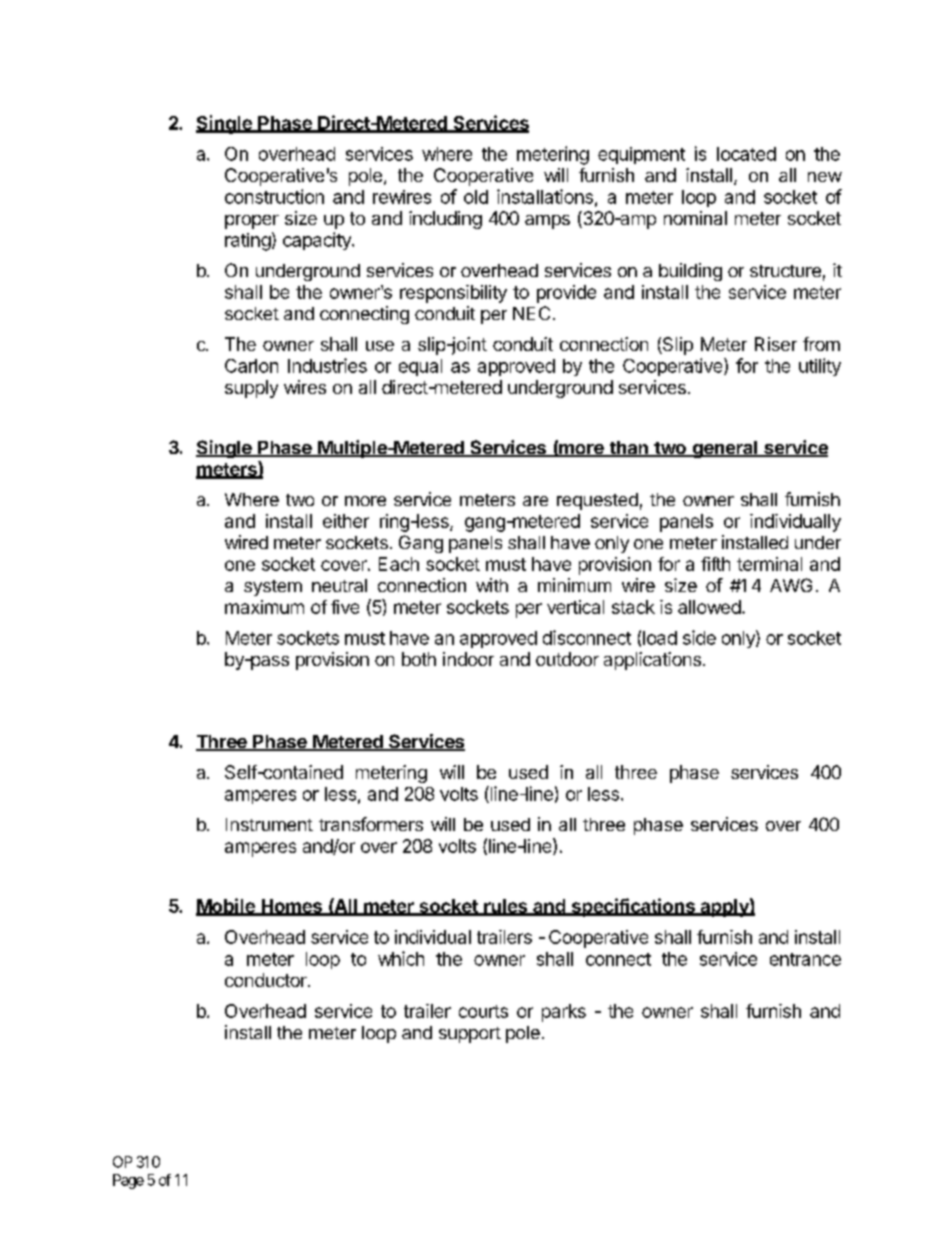  What do you see at coordinates (470, 1035) in the page?
I see `support` at bounding box center [470, 1035].
